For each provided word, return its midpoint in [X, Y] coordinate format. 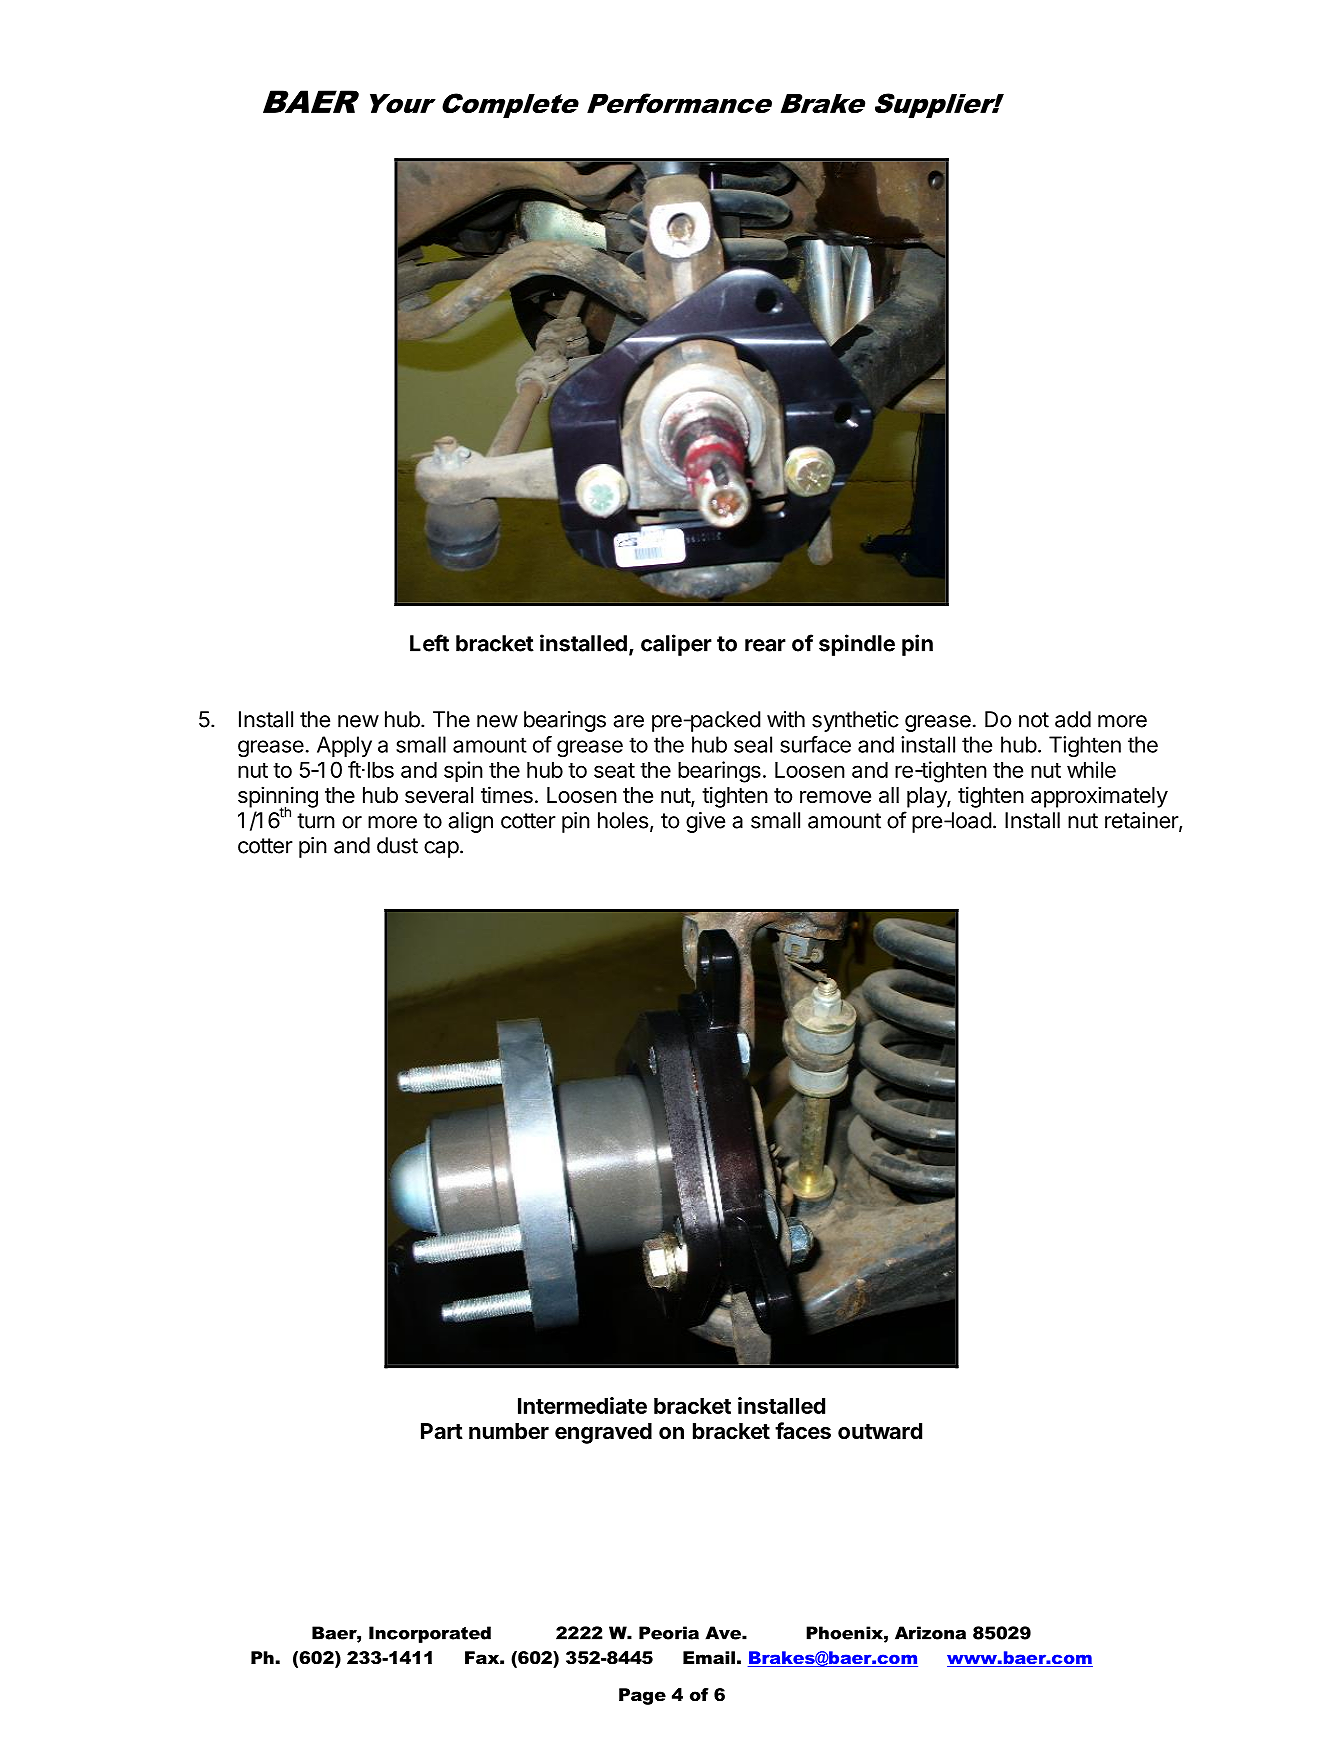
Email [709, 1657]
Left [429, 643]
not [1034, 720]
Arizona [930, 1633]
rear [765, 645]
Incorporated [430, 1634]
